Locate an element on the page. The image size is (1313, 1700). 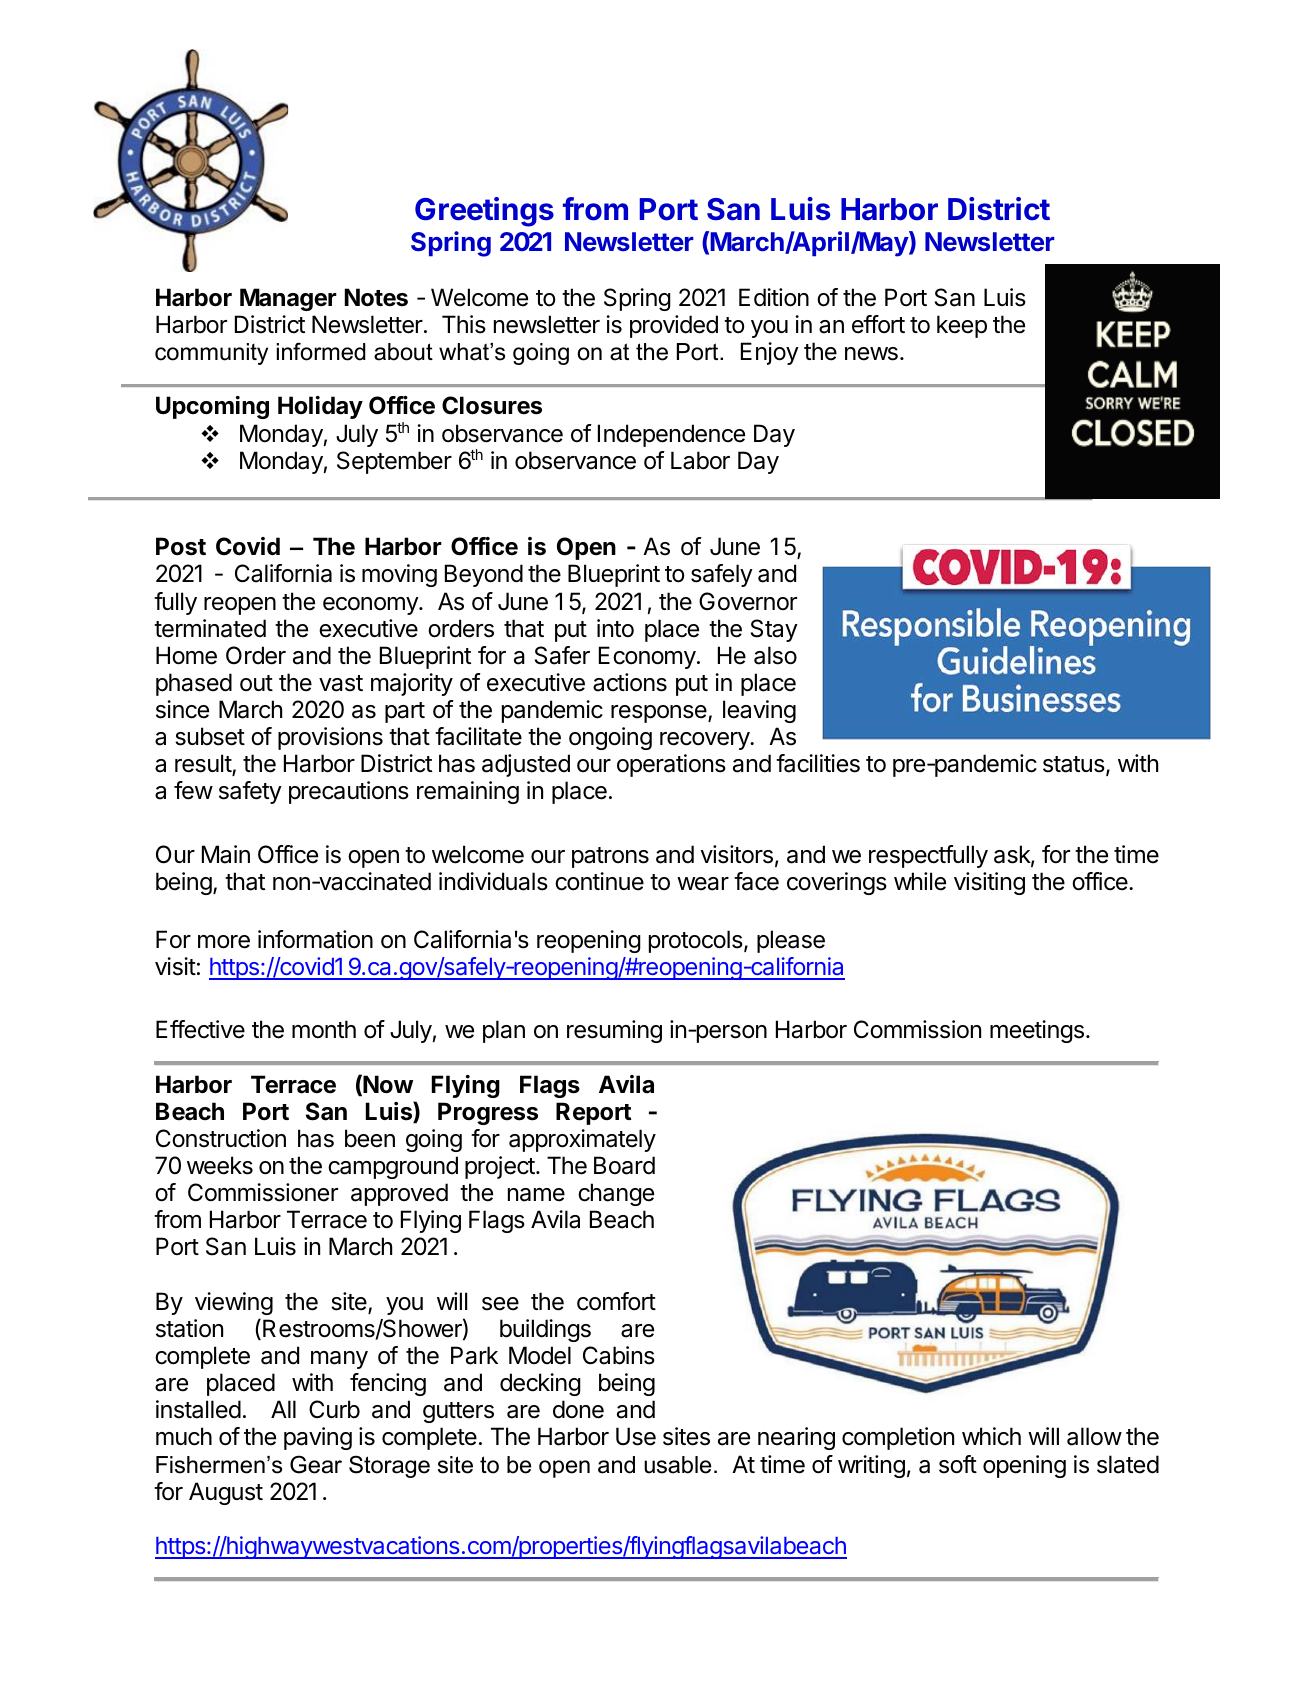
patrons is located at coordinates (610, 857).
